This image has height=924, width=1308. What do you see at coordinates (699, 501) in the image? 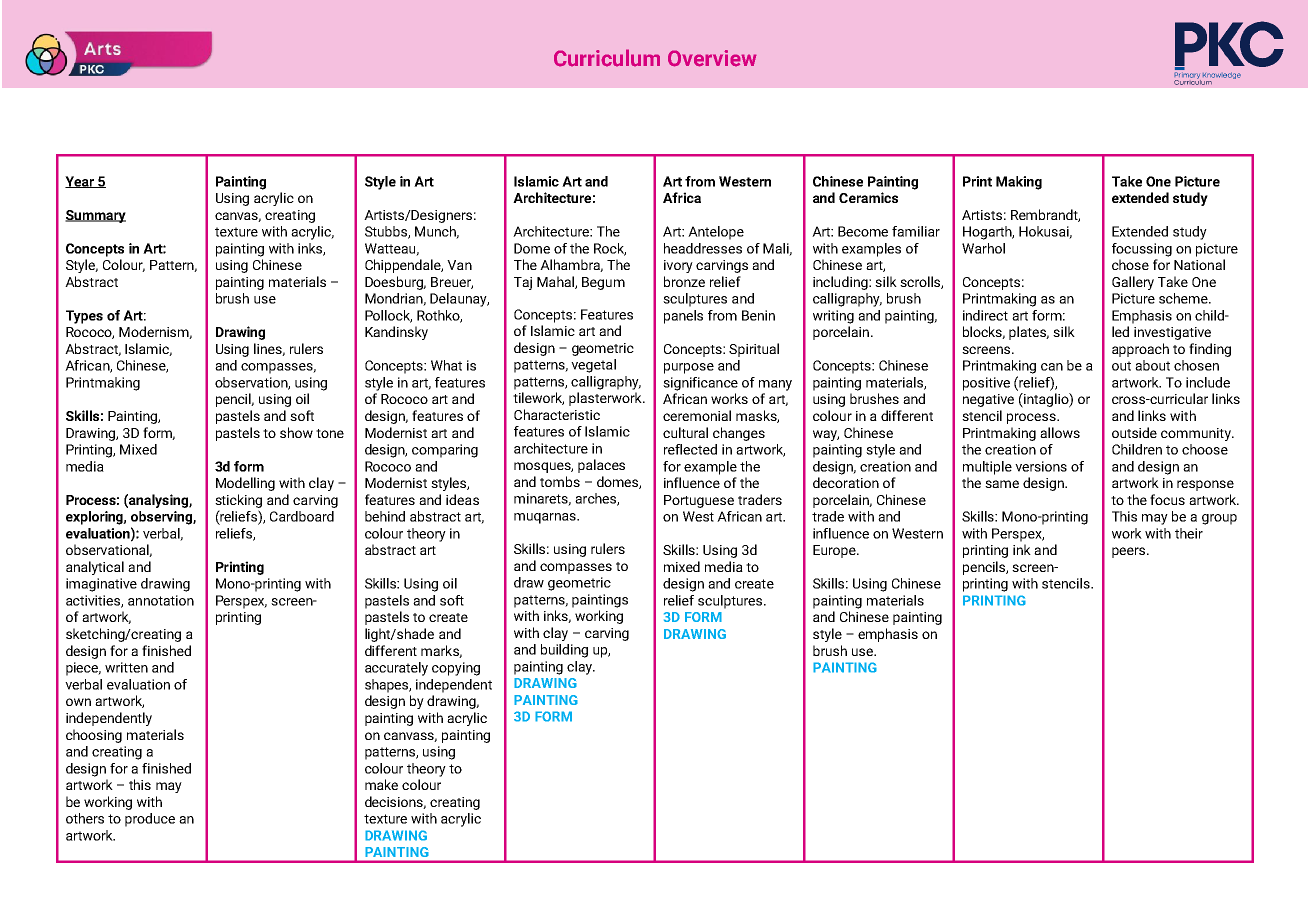
I see `Portuguese` at bounding box center [699, 501].
